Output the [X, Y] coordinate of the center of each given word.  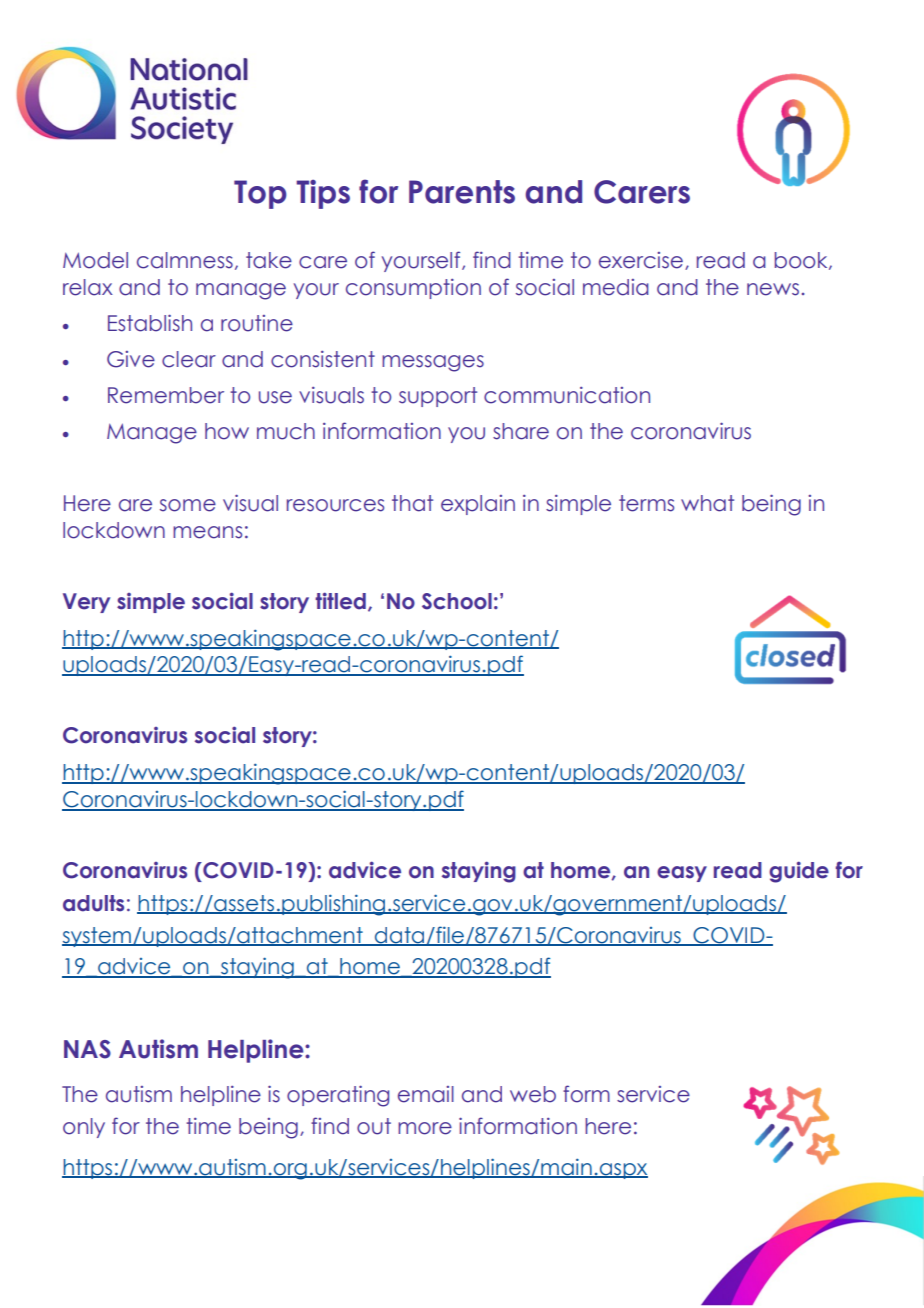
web [533, 1094]
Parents [462, 192]
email [426, 1094]
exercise [641, 260]
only [84, 1128]
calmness [185, 260]
